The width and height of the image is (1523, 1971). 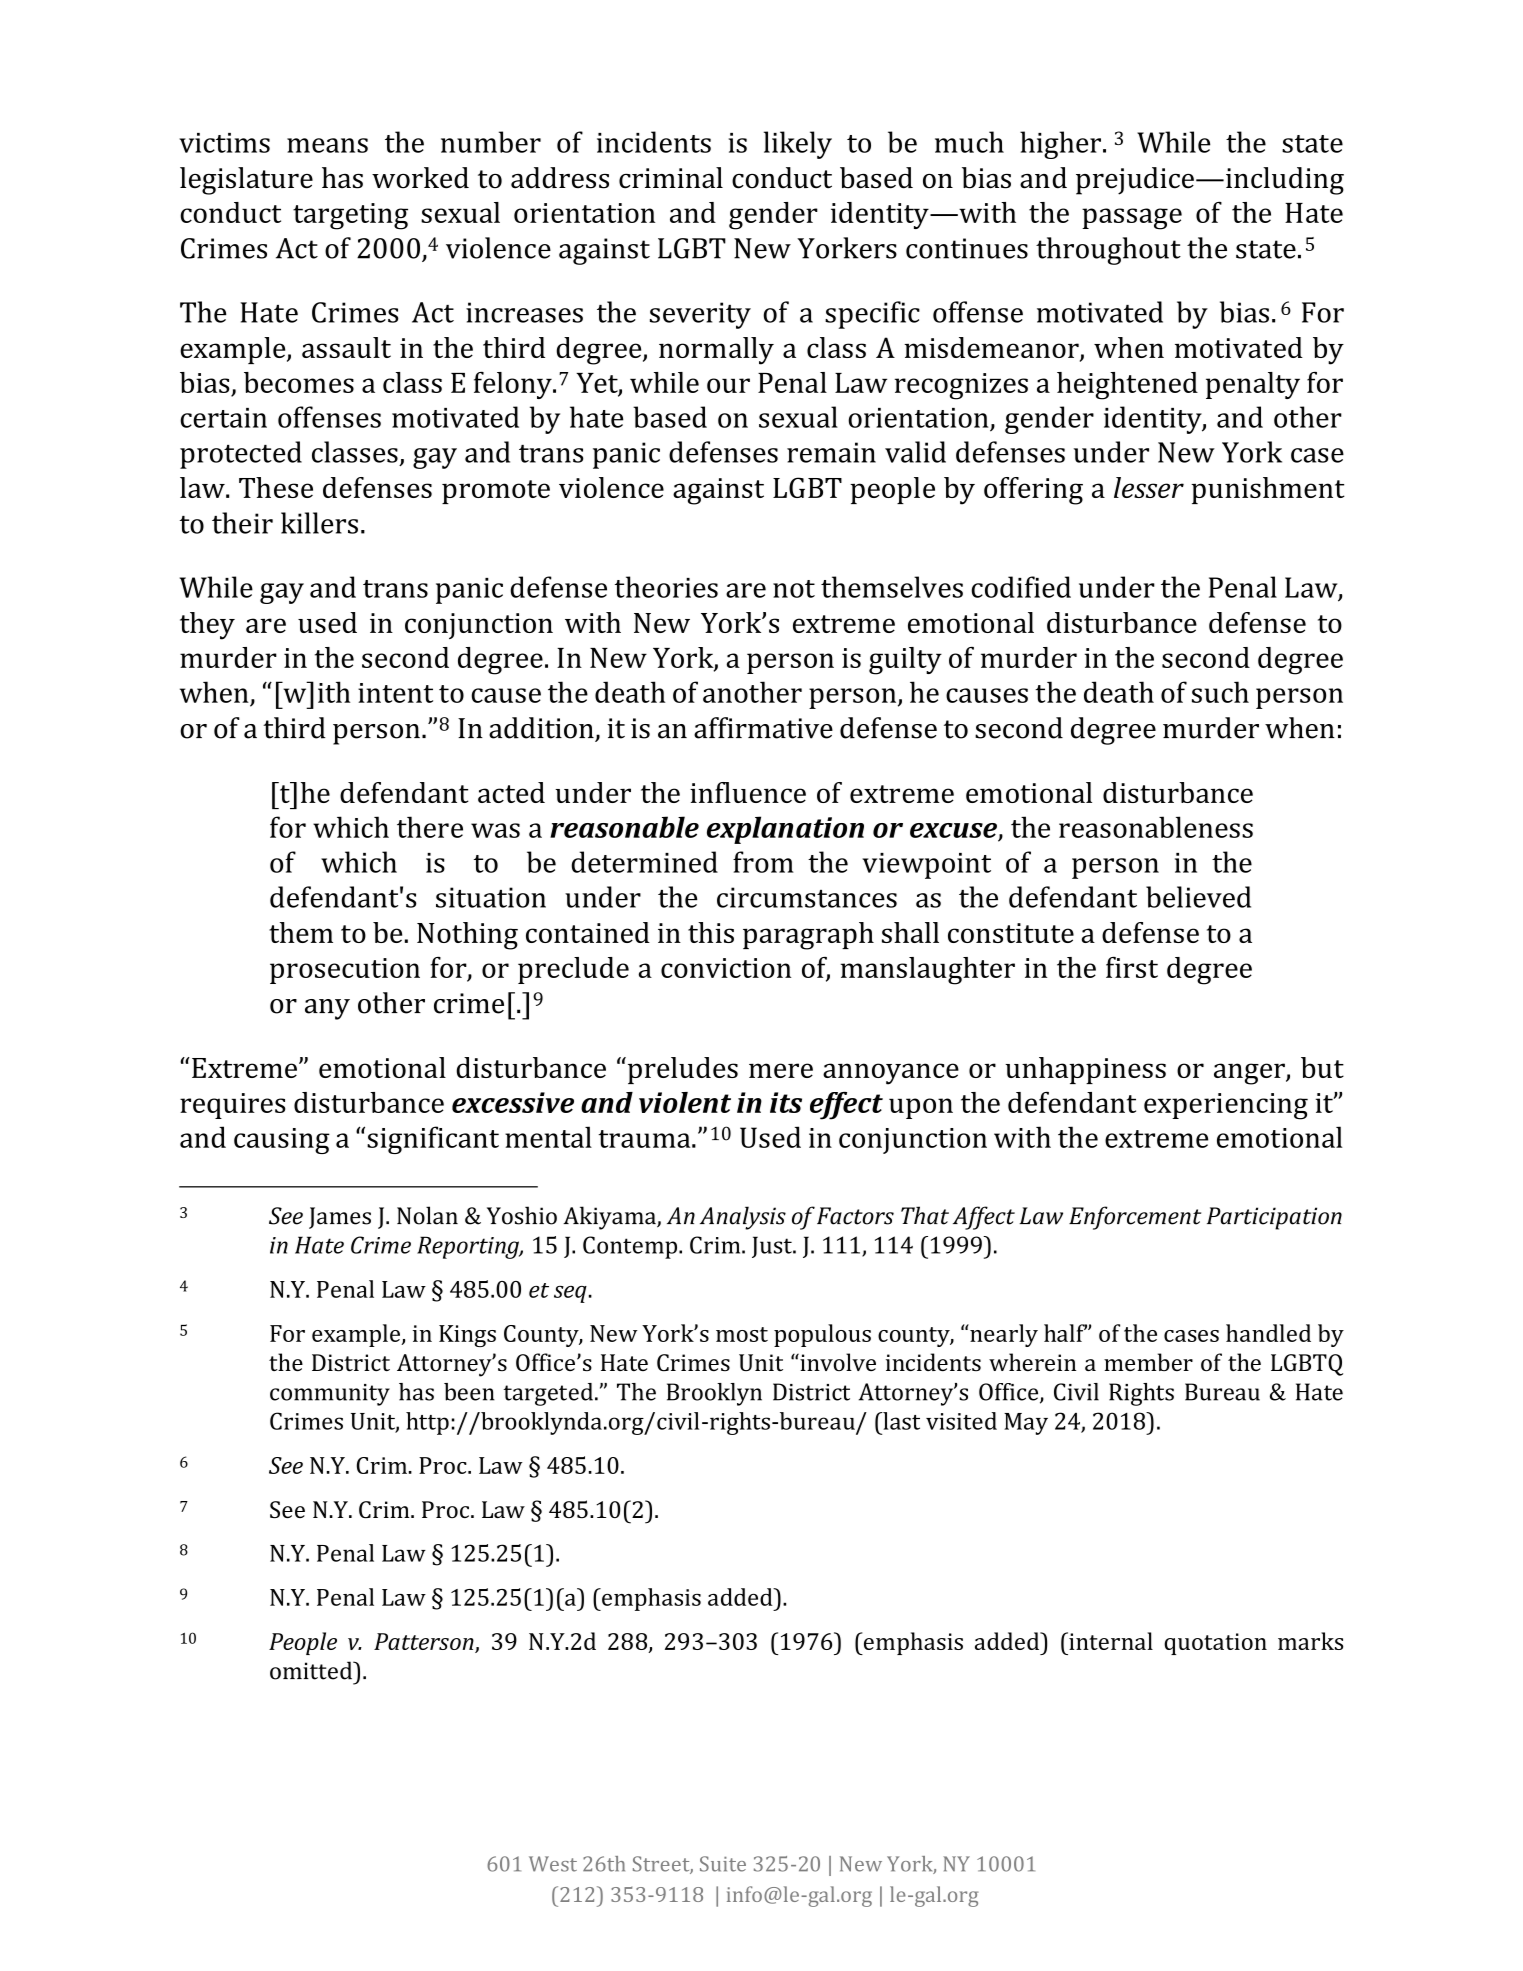 What do you see at coordinates (350, 216) in the image?
I see `targeting` at bounding box center [350, 216].
